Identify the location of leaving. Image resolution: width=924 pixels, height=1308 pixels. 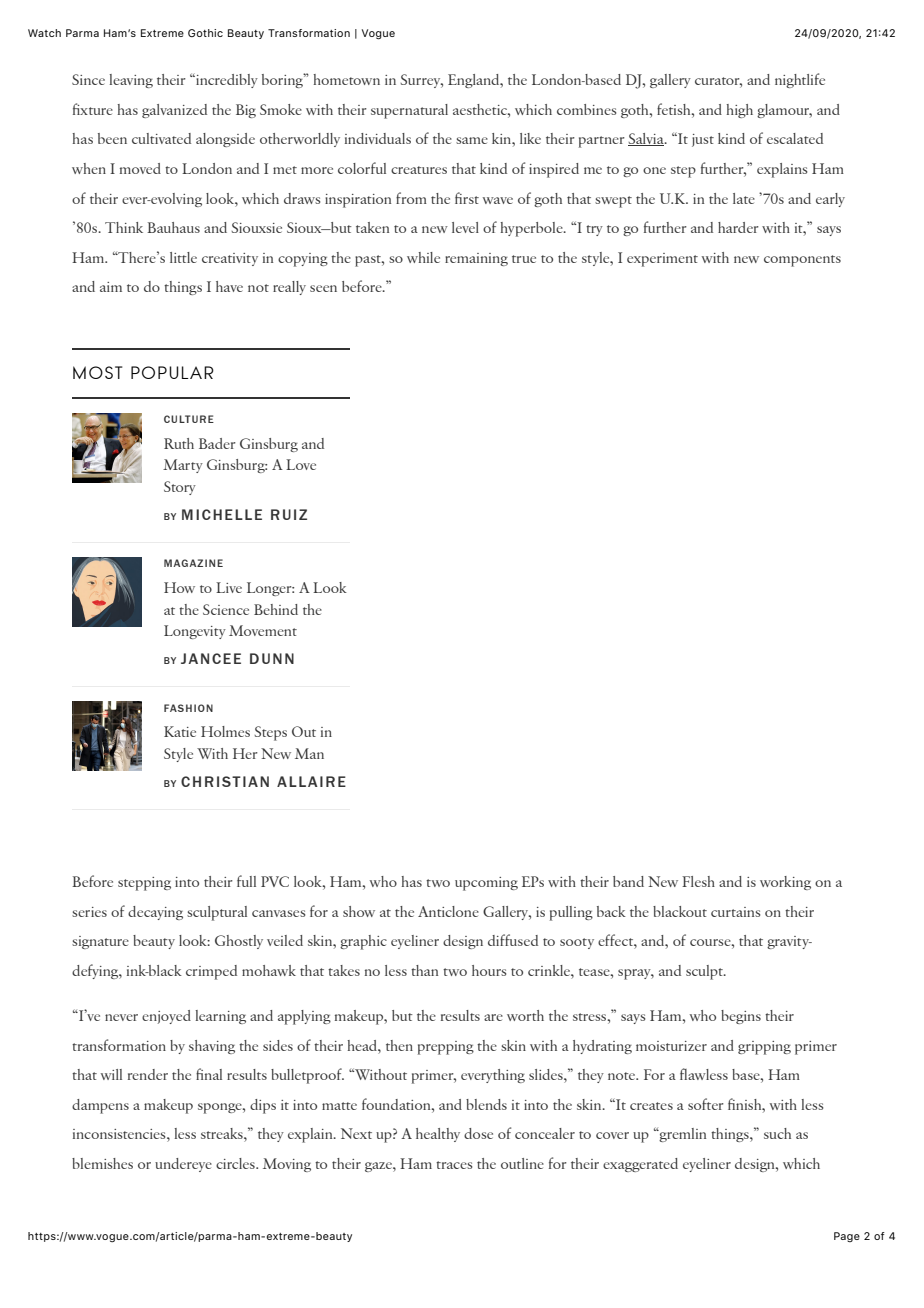
(131, 81).
